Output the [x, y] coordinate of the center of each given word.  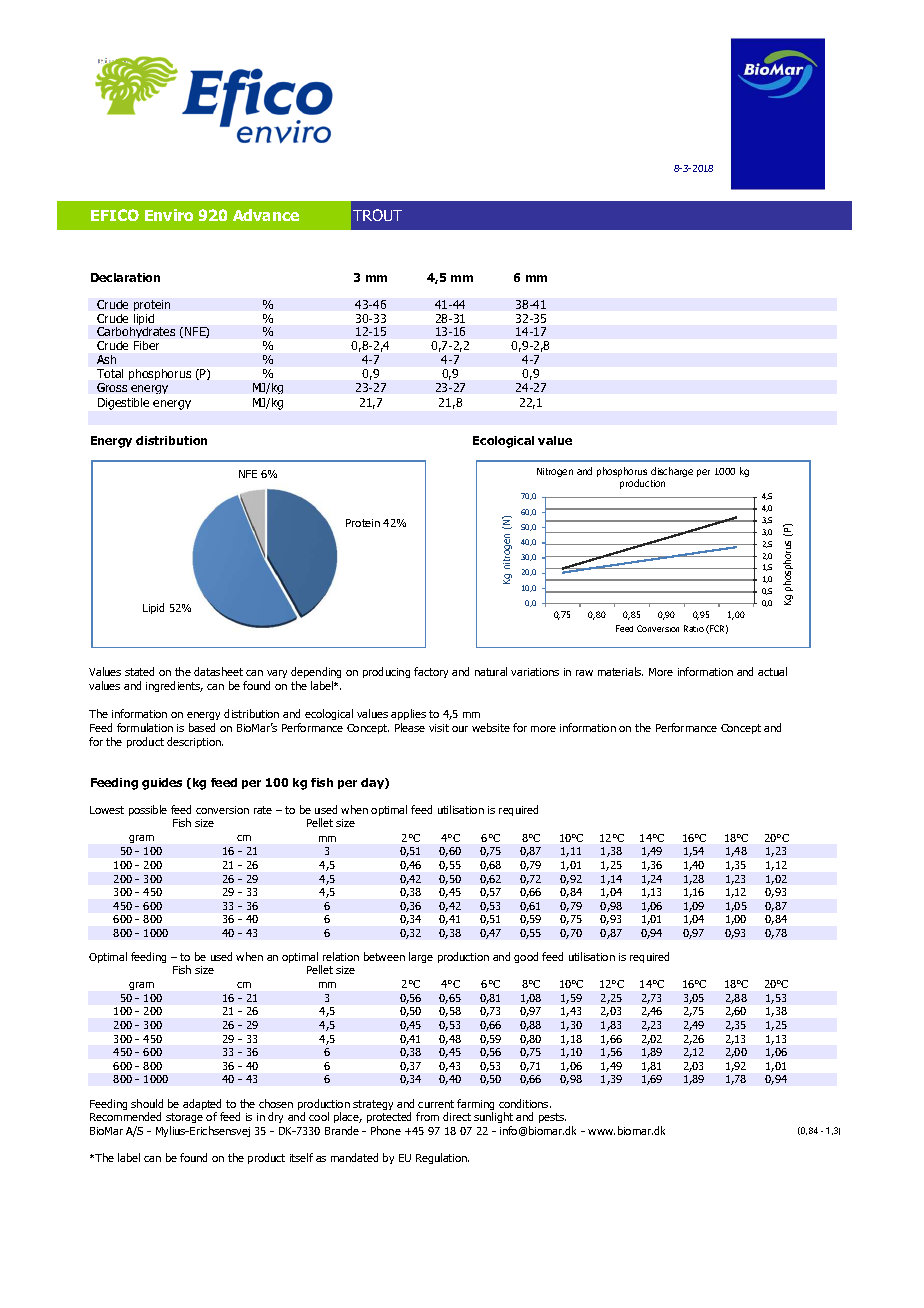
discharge [672, 472]
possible [148, 810]
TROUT [377, 215]
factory [431, 672]
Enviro [169, 215]
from [427, 1116]
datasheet [218, 671]
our [460, 729]
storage [184, 1118]
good [526, 957]
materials [620, 671]
